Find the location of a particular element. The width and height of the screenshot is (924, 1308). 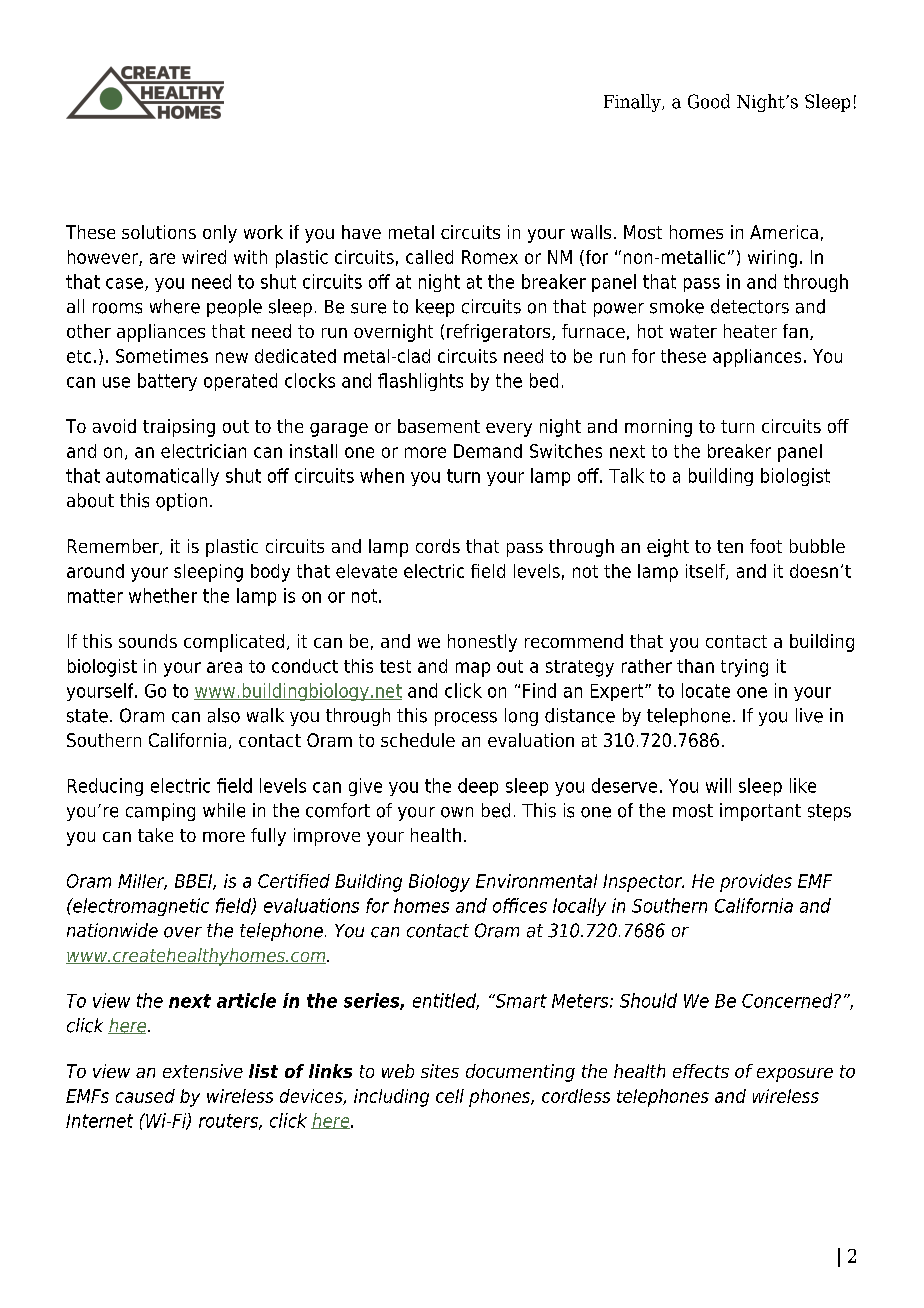

solutions is located at coordinates (159, 232).
